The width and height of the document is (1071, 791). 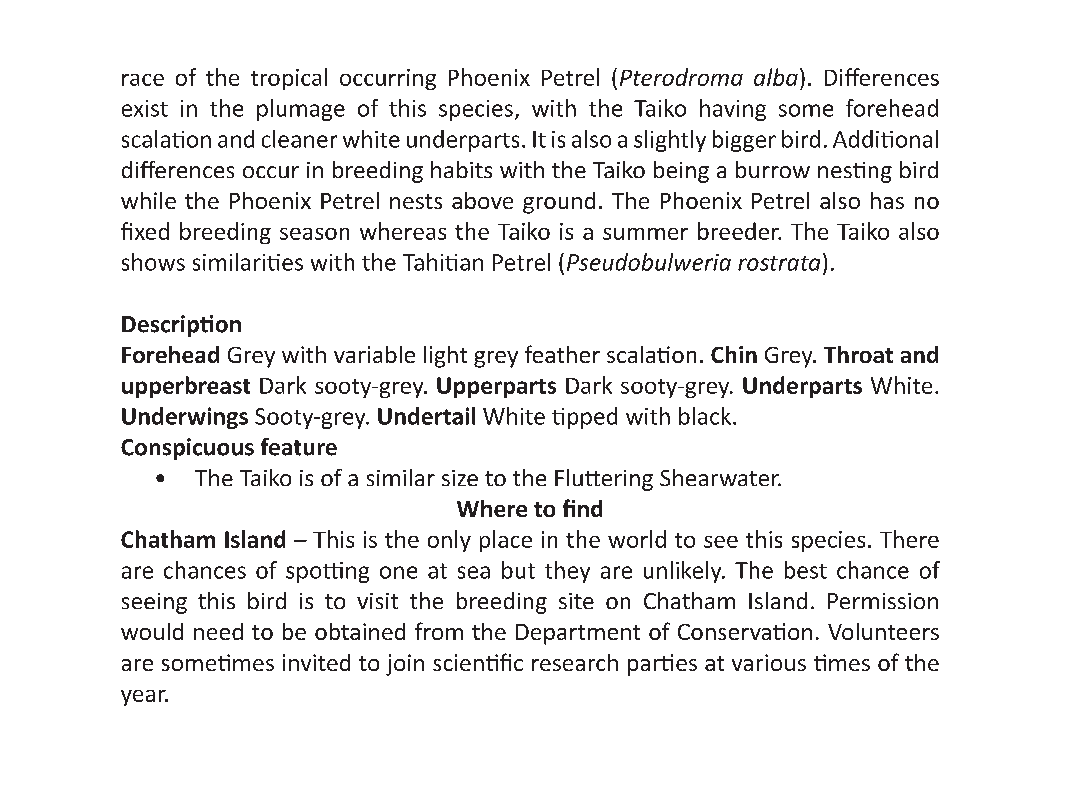 I want to click on Upperparts, so click(x=496, y=387).
